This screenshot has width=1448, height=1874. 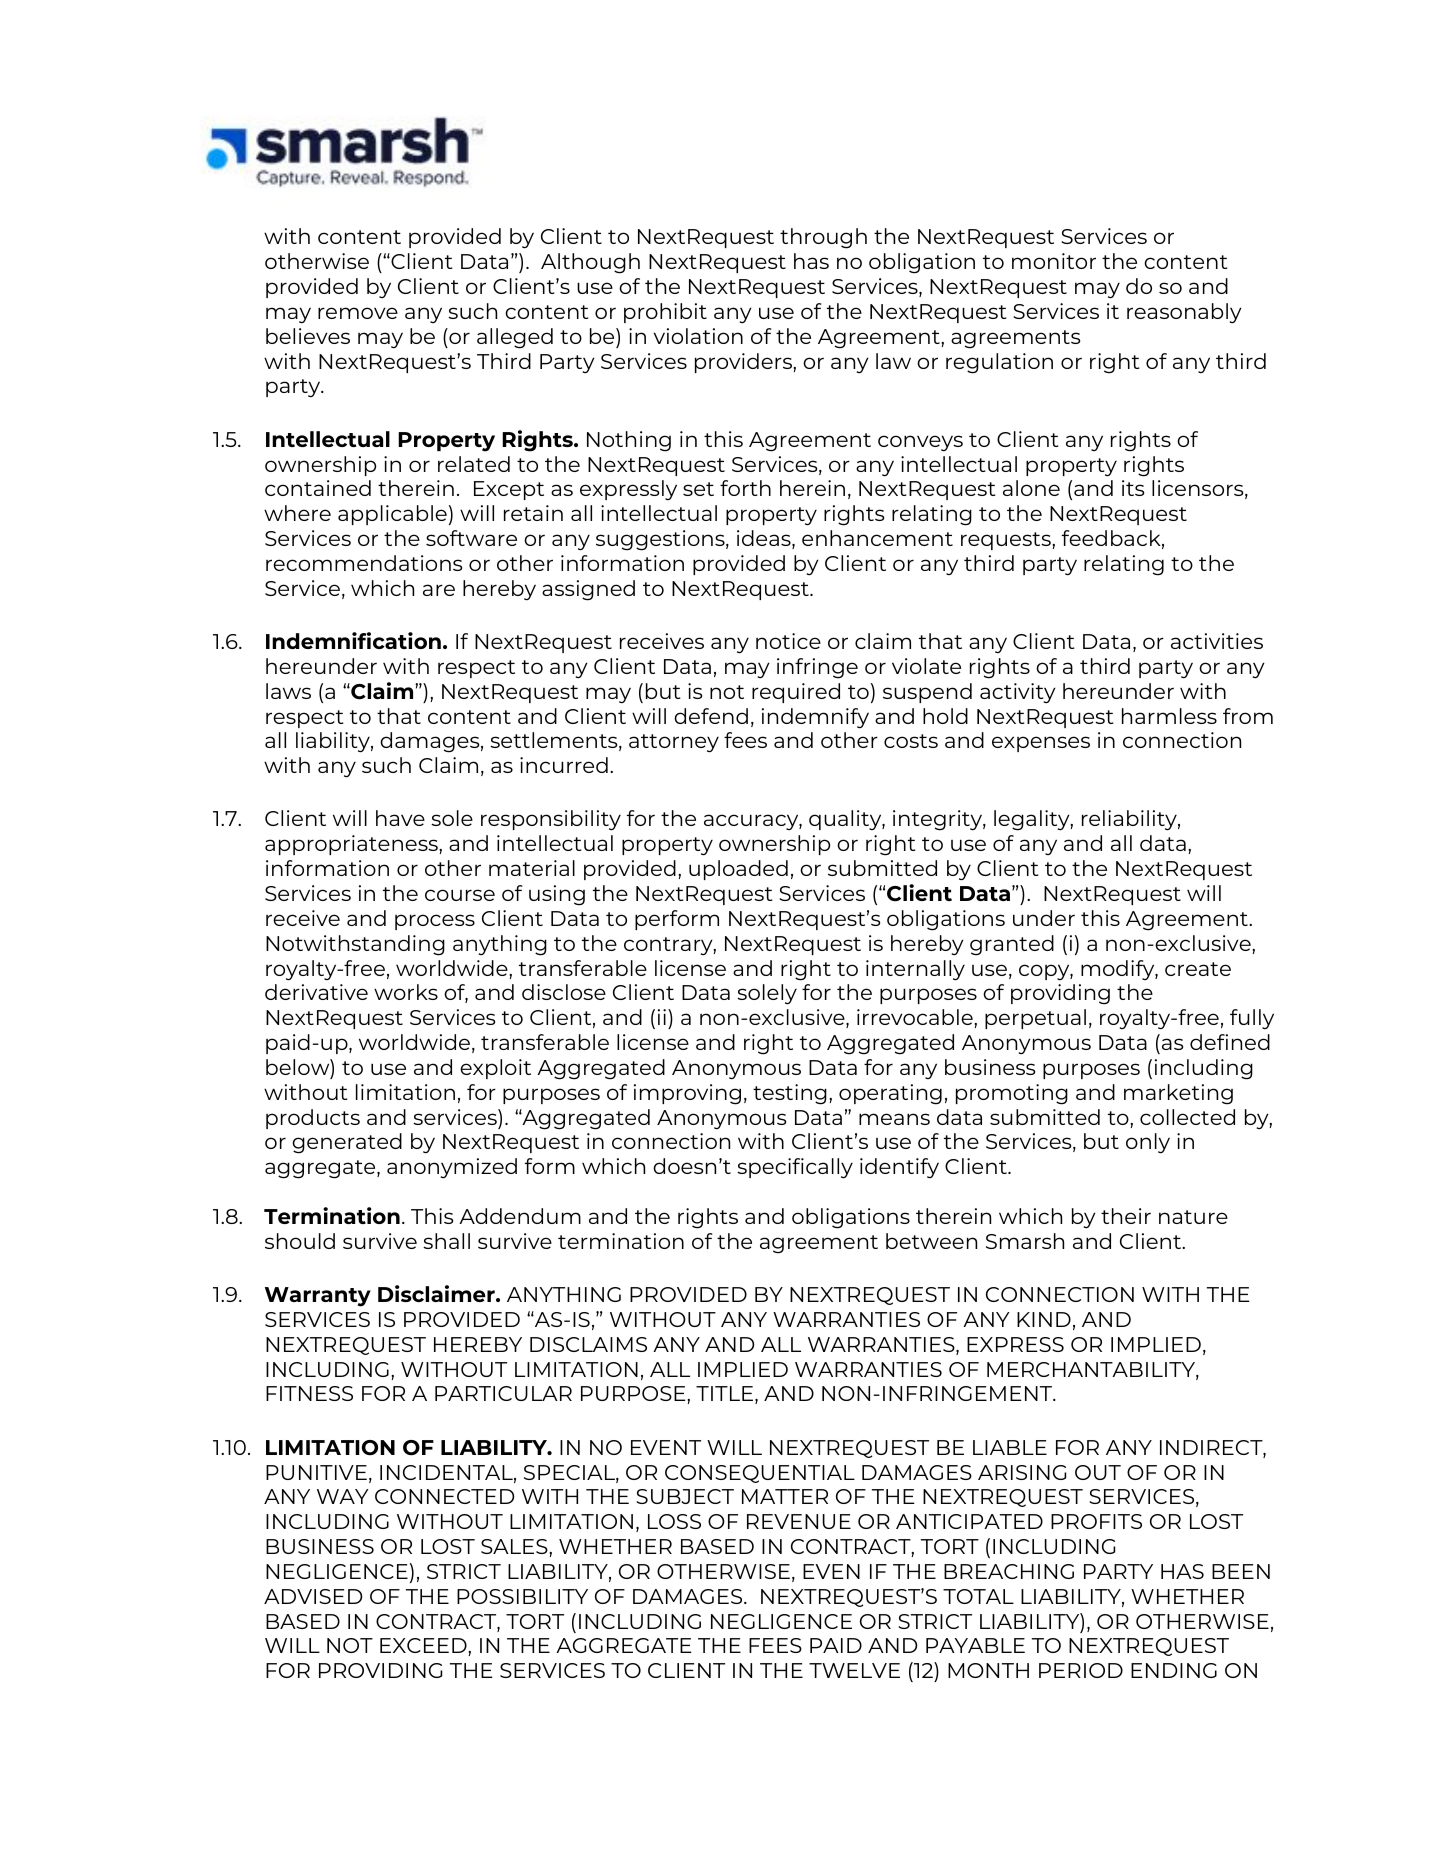 I want to click on through, so click(x=823, y=238).
